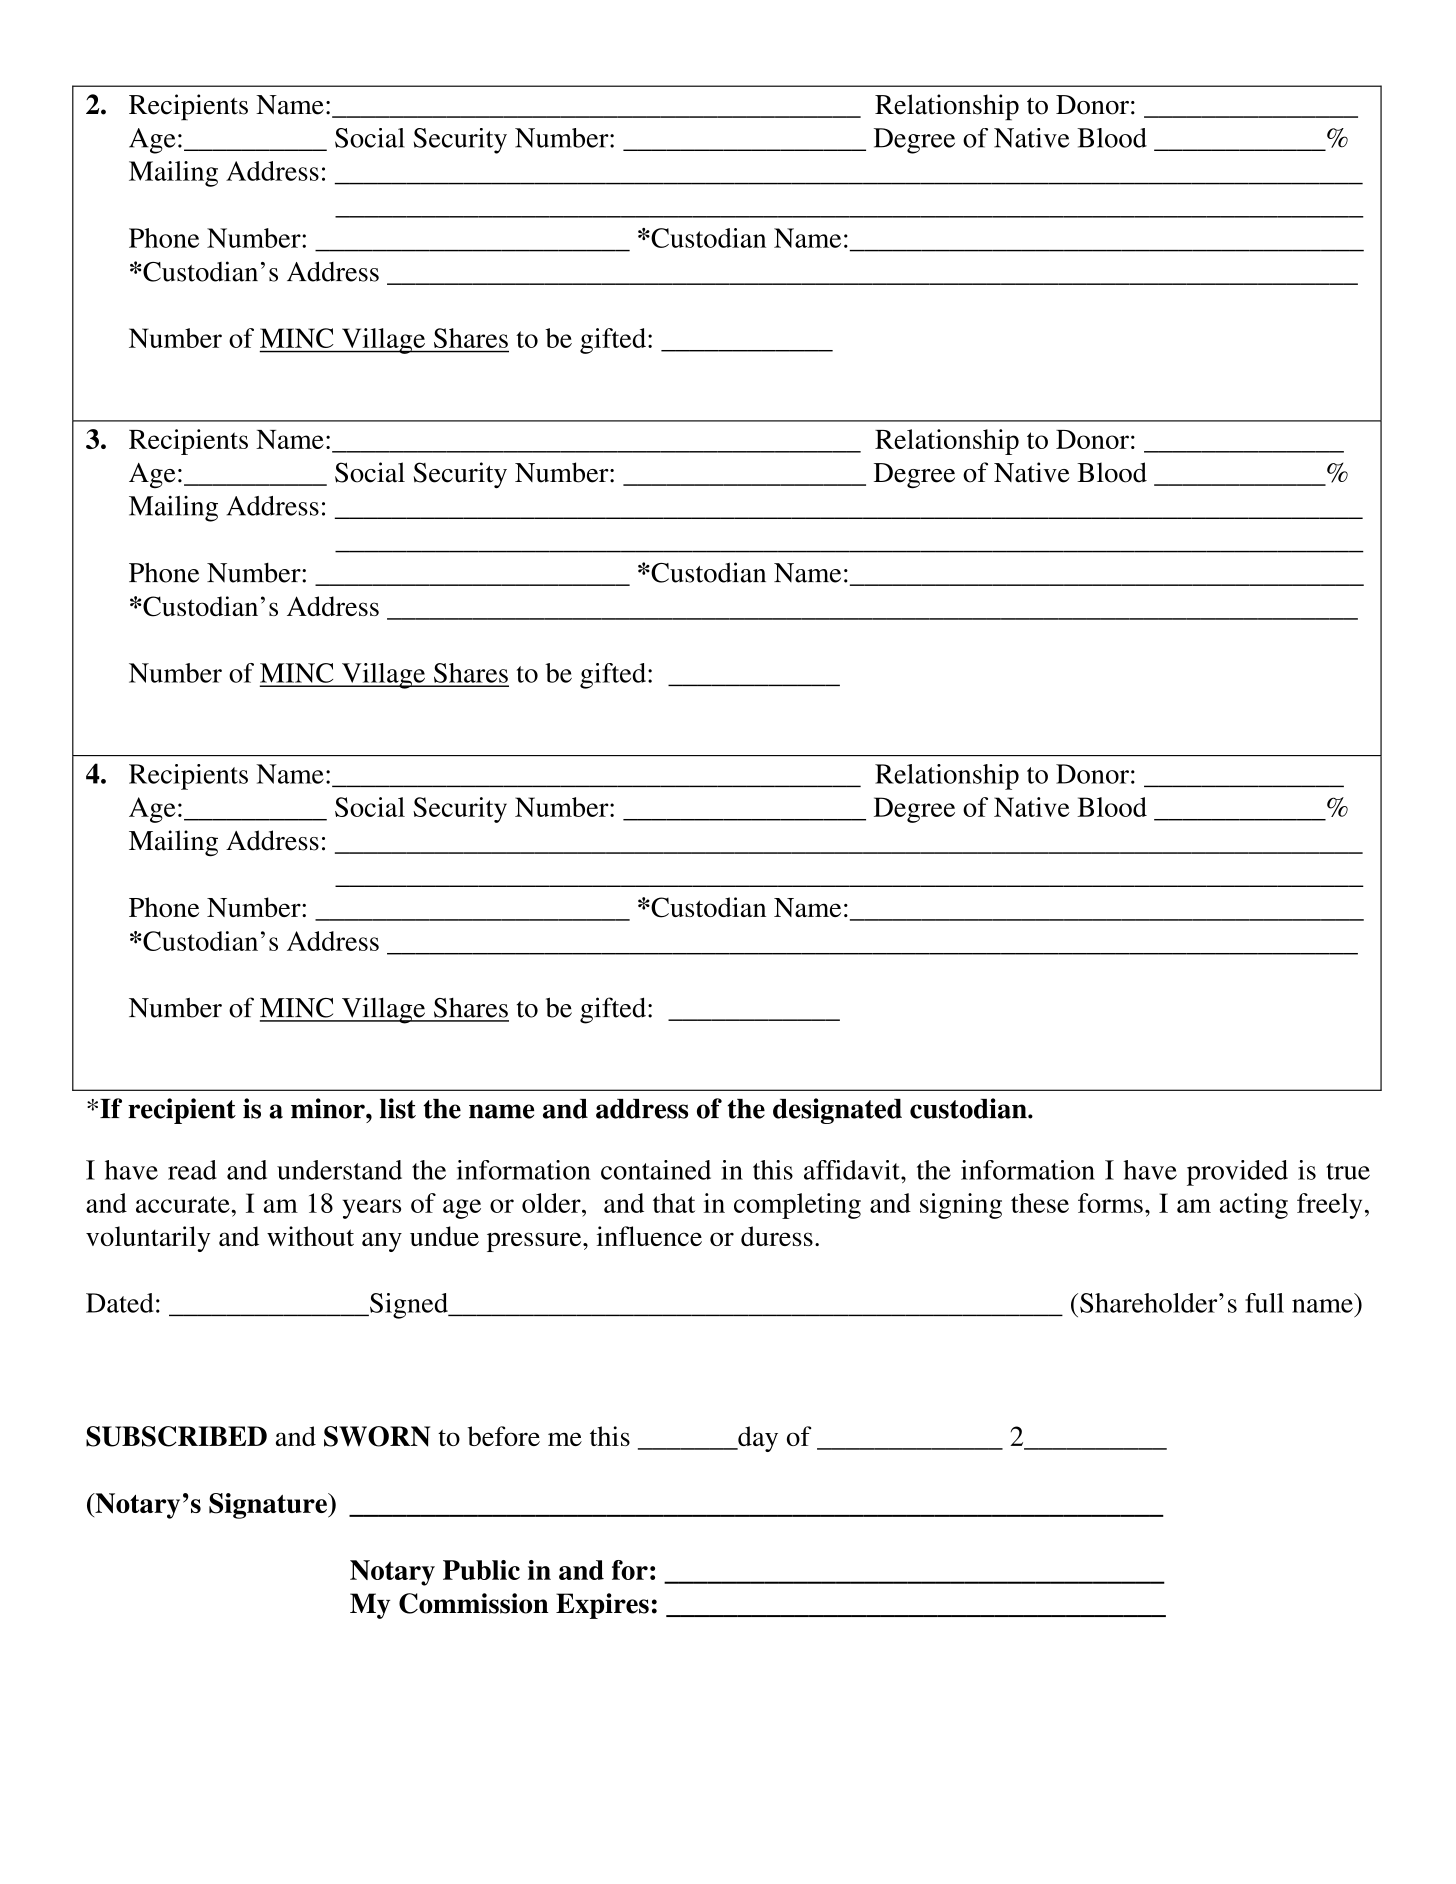 This screenshot has width=1456, height=1884. I want to click on SWORN, so click(377, 1436).
